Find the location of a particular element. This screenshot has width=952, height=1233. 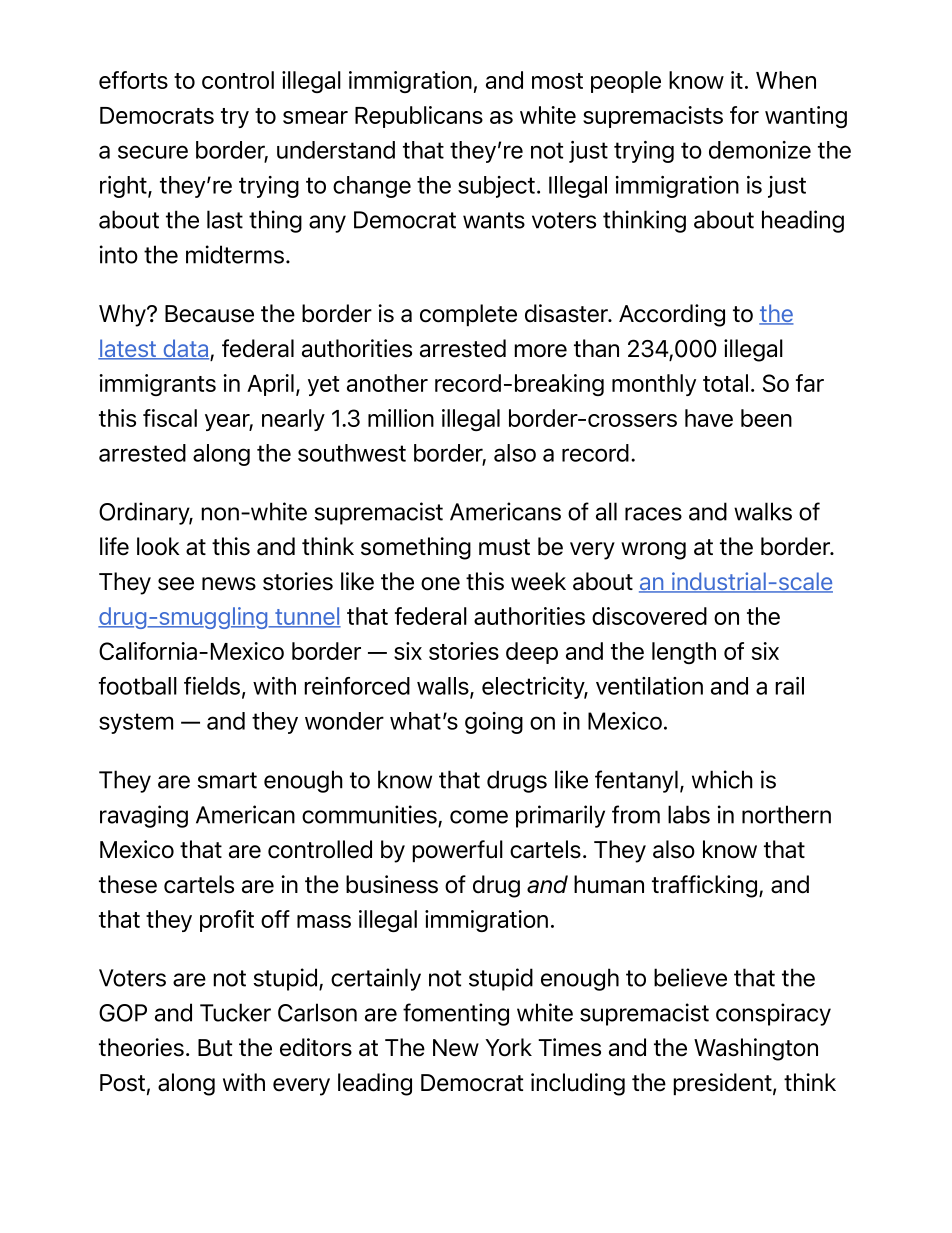

wrong is located at coordinates (653, 551).
